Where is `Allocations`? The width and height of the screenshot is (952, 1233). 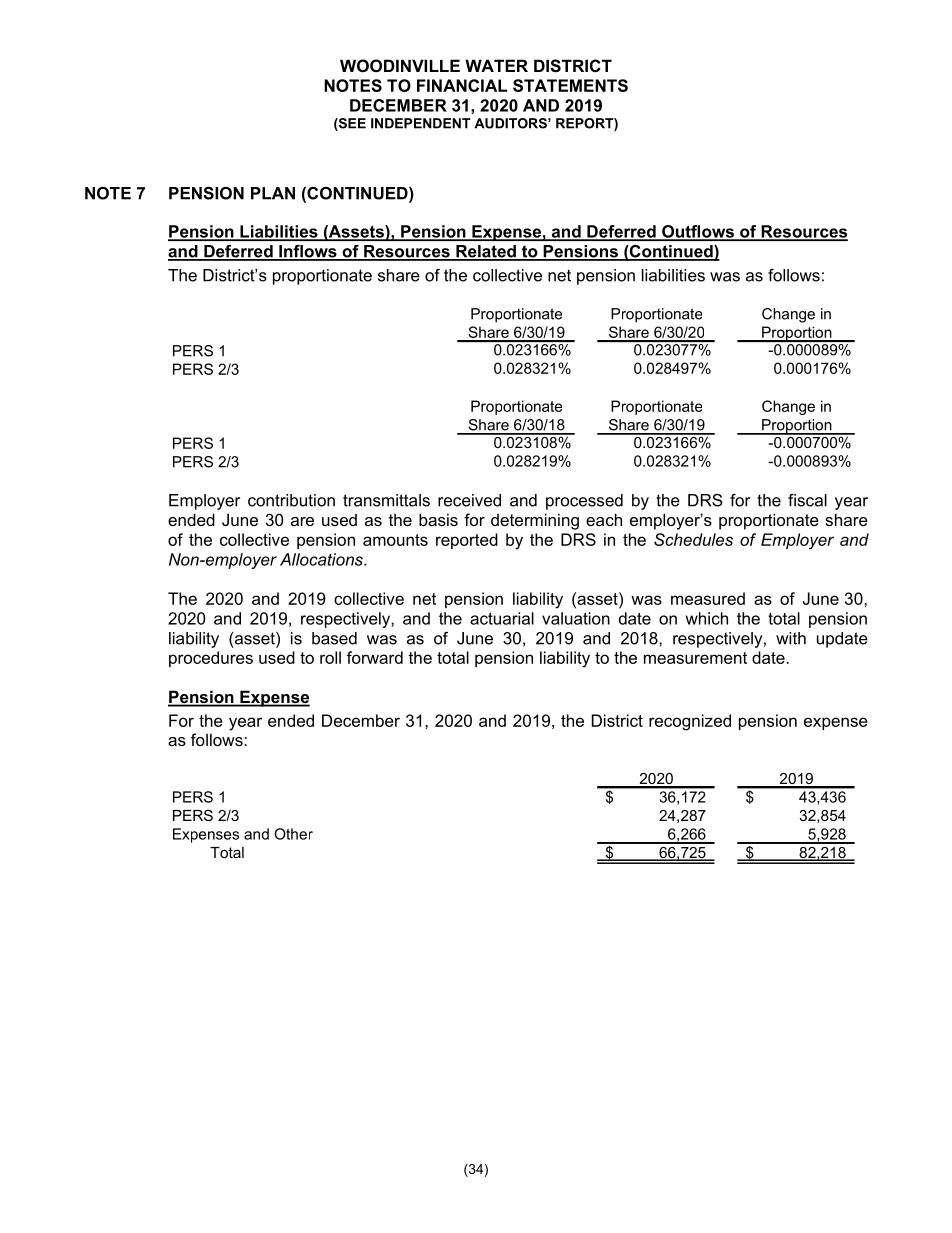 Allocations is located at coordinates (322, 559).
